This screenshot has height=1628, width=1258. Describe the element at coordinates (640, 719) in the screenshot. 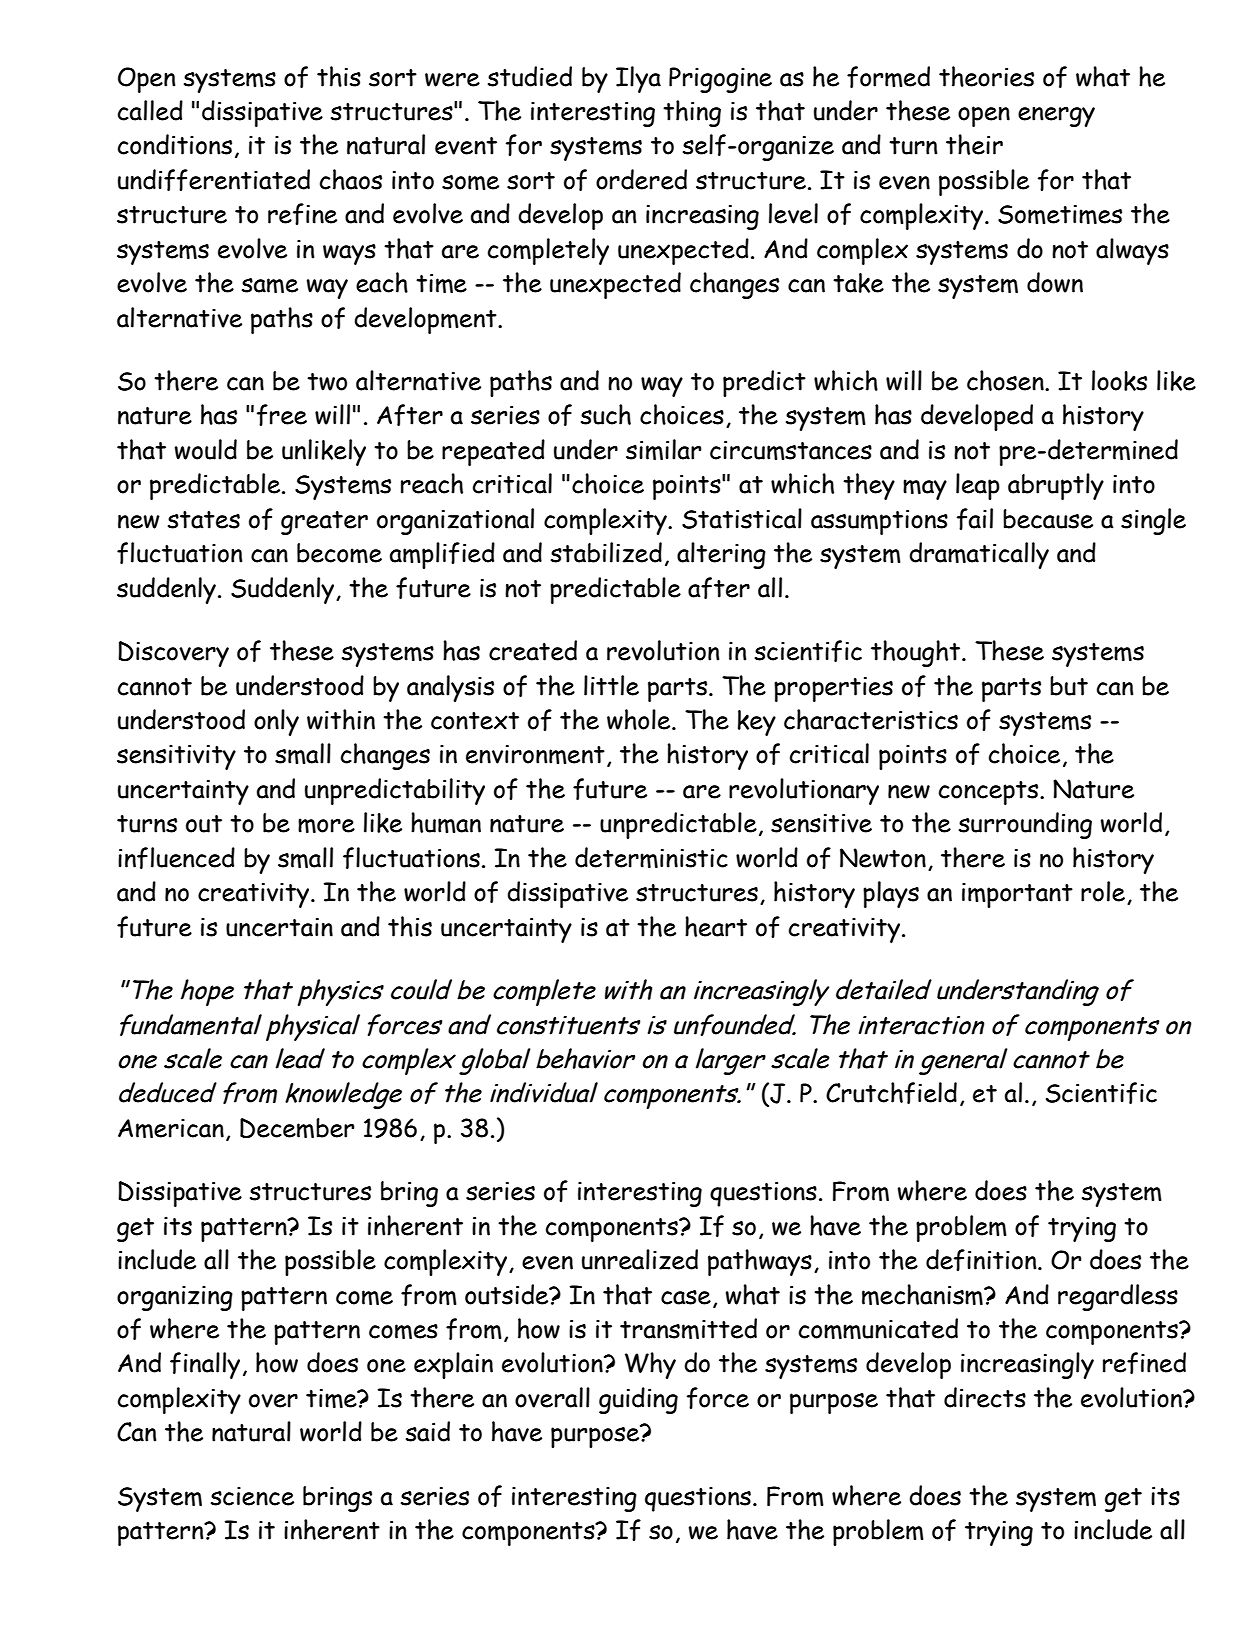

I see `whole` at that location.
